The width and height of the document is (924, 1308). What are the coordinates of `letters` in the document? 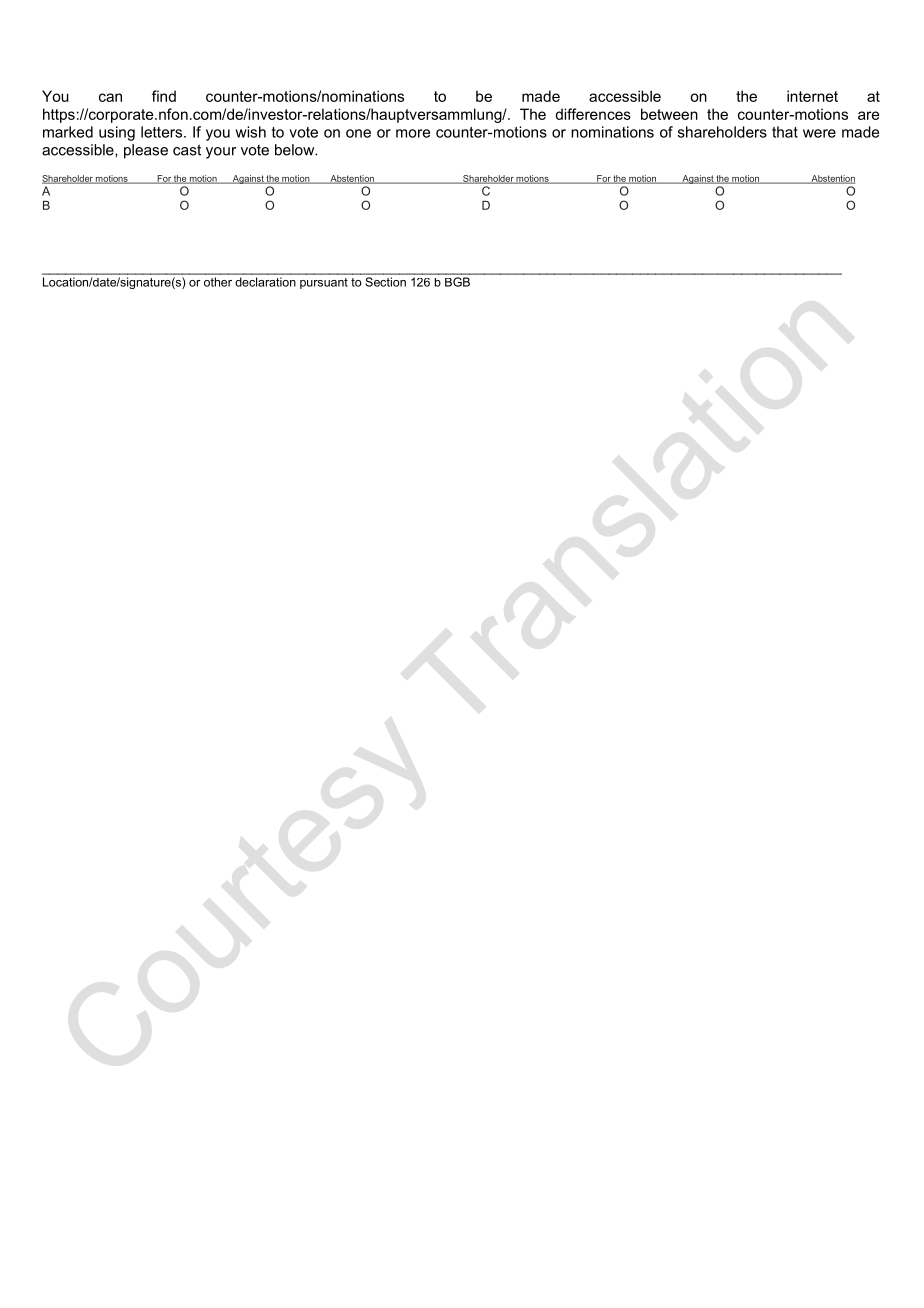 It's located at (163, 132).
